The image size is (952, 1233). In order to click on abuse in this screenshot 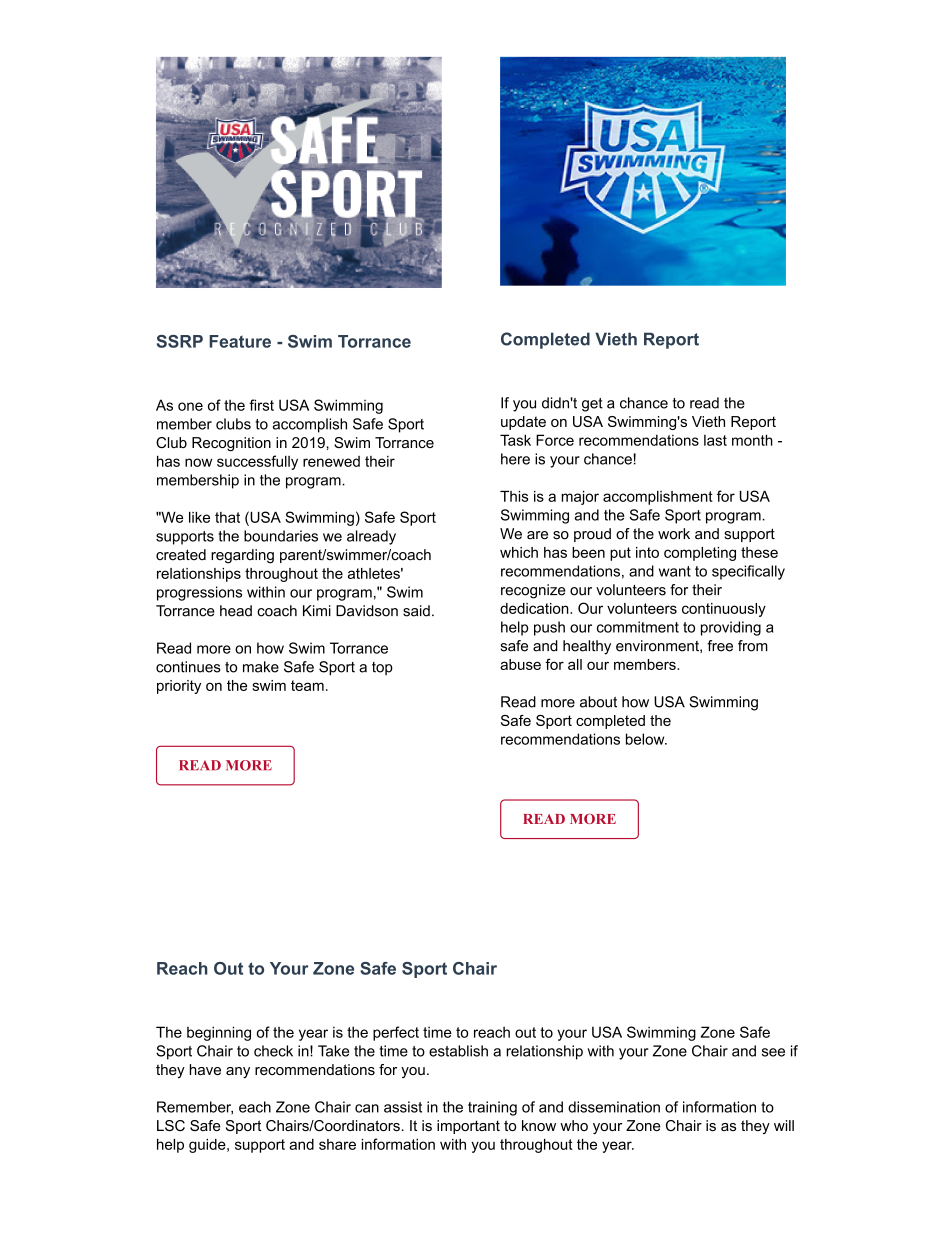, I will do `click(520, 664)`.
